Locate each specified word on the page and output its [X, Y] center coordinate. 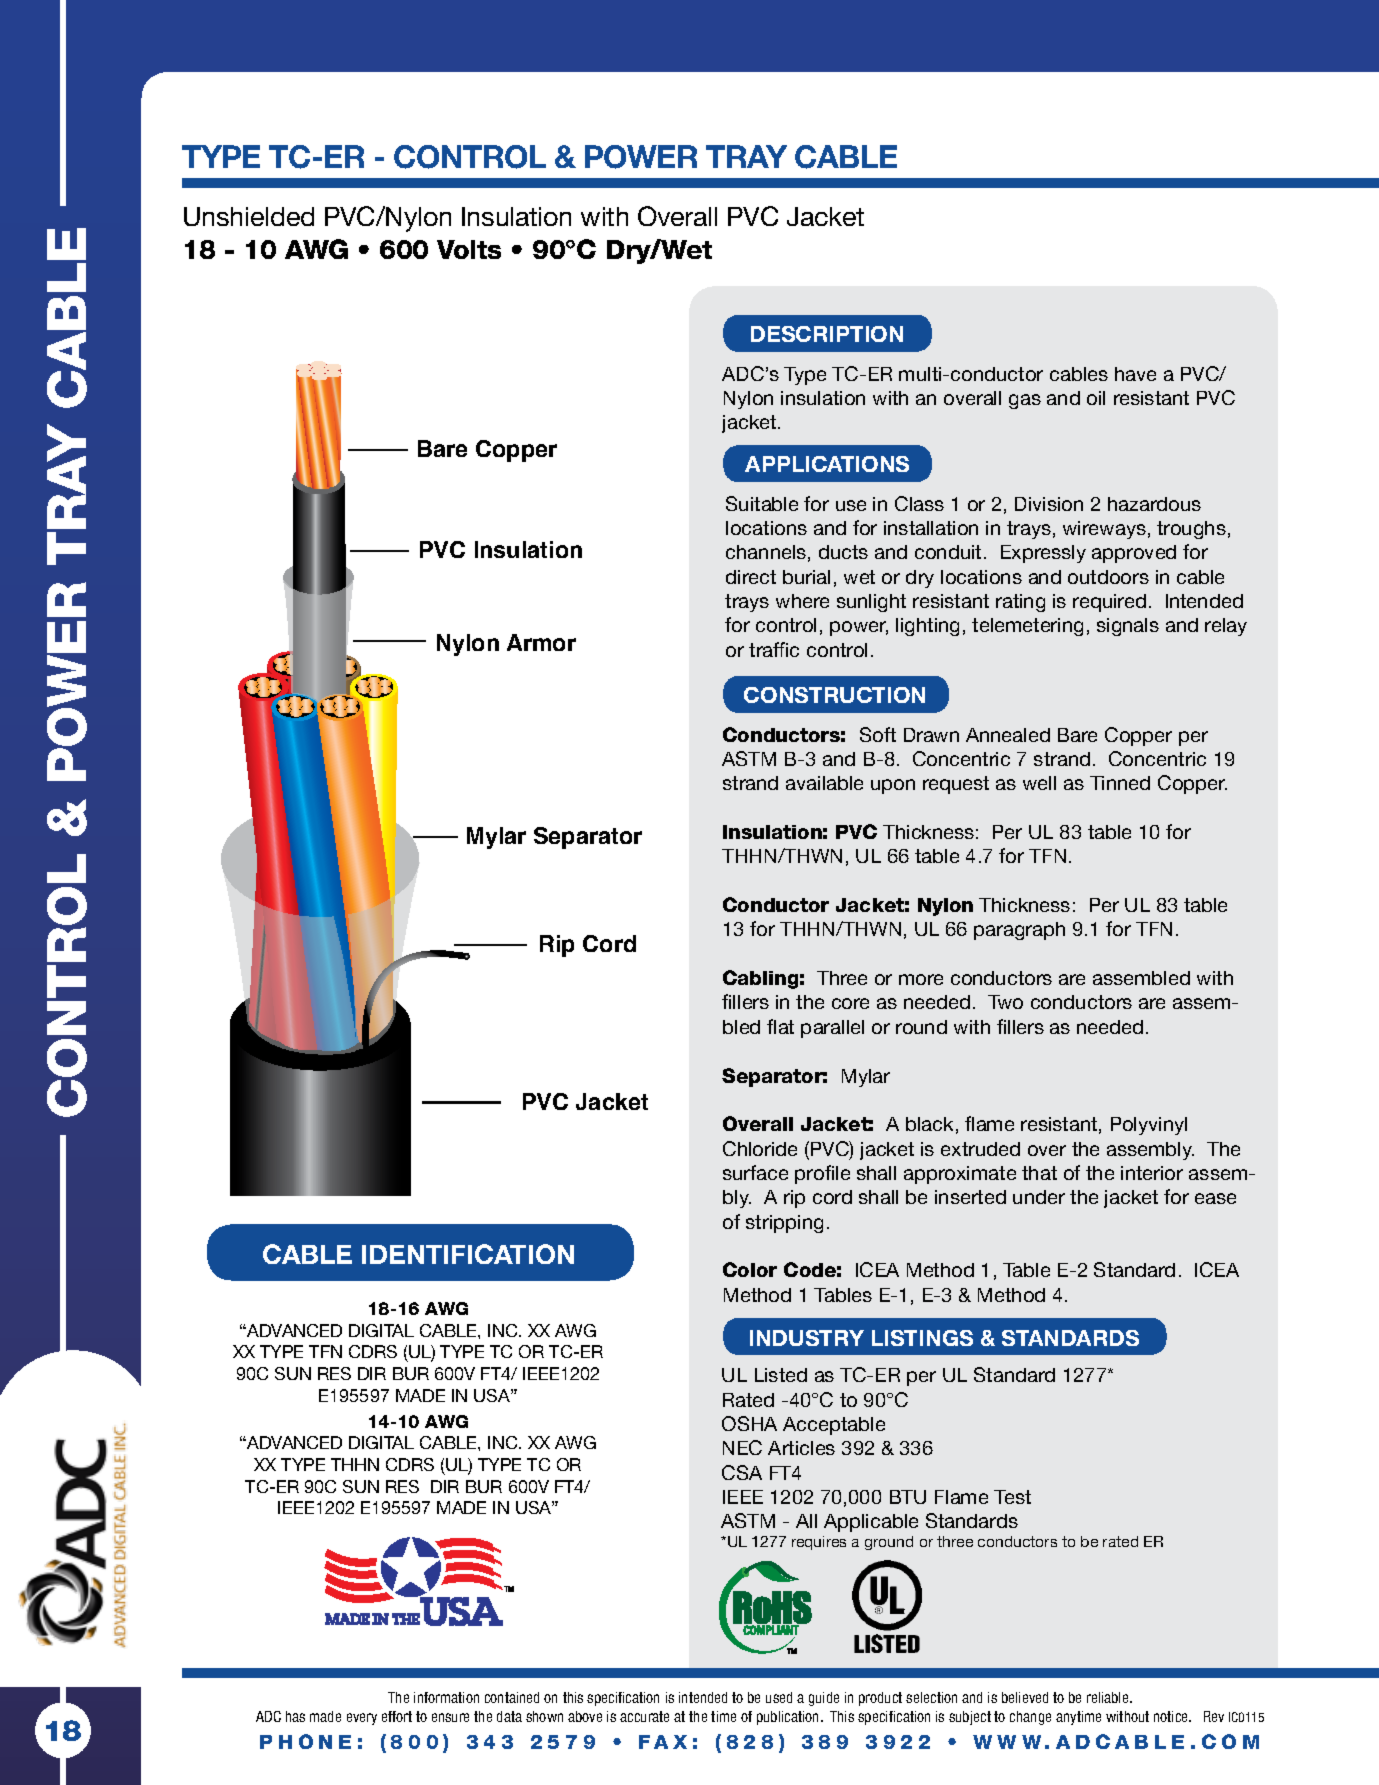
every [362, 1719]
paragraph [1019, 931]
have [1135, 374]
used [779, 1697]
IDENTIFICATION [468, 1254]
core [850, 1003]
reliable [1109, 1697]
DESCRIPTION [827, 334]
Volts [469, 249]
